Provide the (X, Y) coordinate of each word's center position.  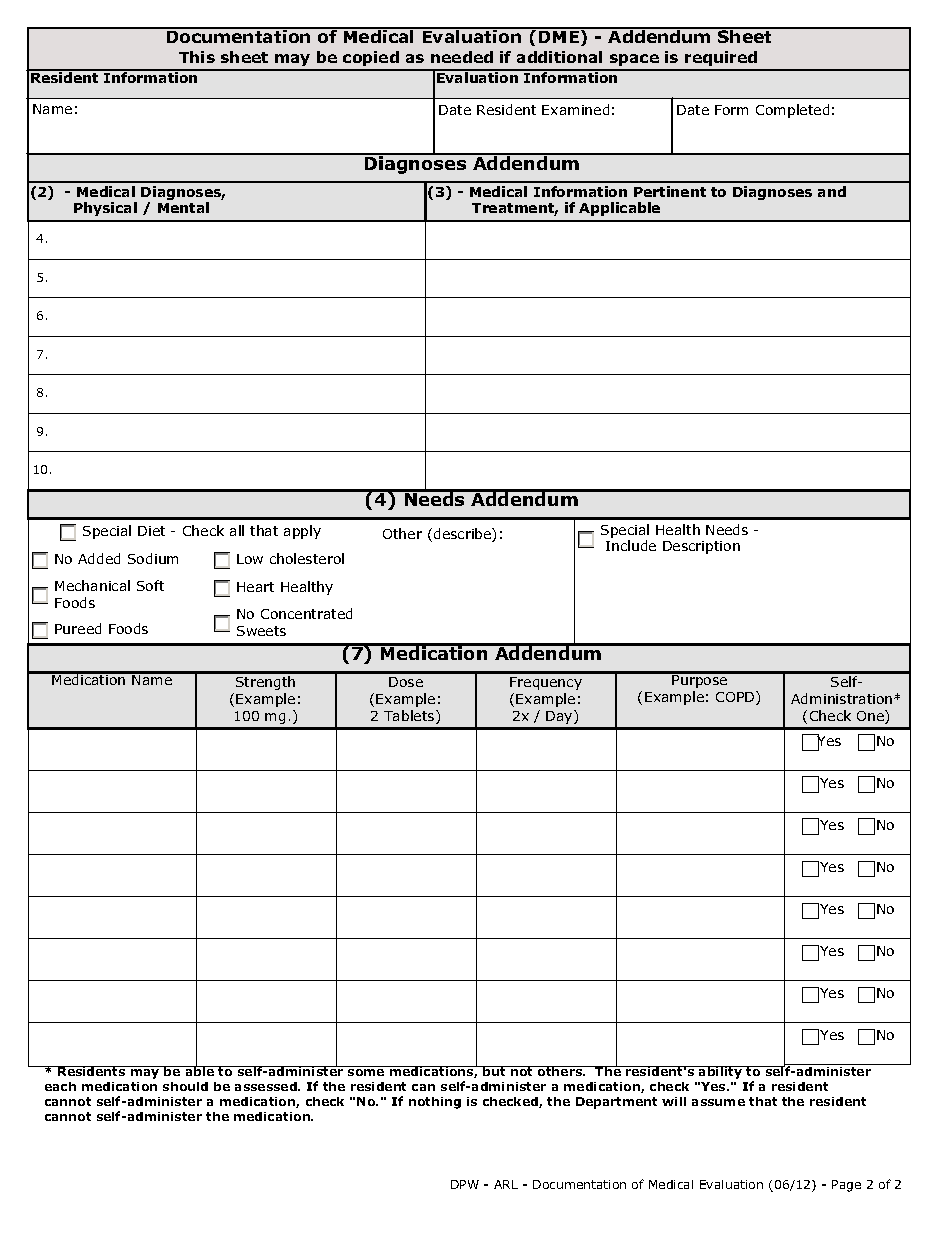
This (197, 57)
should (185, 1086)
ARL (506, 1184)
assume (718, 1102)
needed (462, 57)
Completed (792, 111)
